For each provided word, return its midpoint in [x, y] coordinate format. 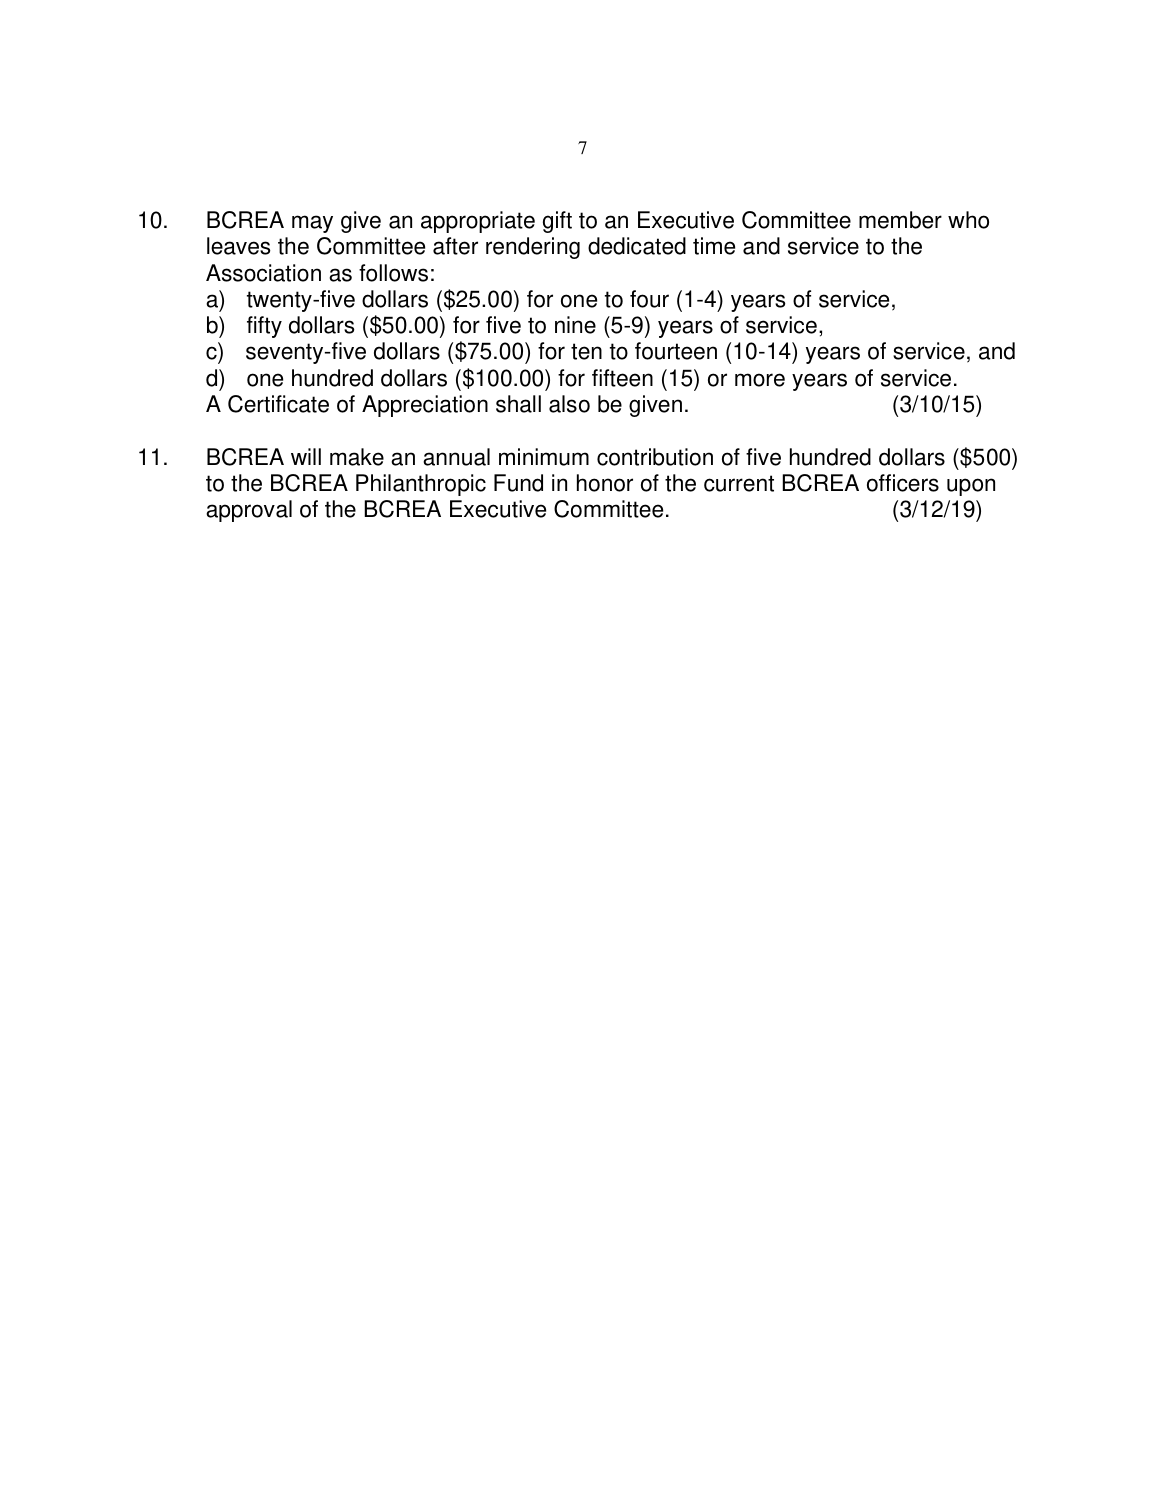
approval [249, 511]
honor [605, 483]
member [900, 220]
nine [575, 325]
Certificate [278, 404]
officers [903, 483]
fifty [264, 327]
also [569, 404]
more [760, 380]
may [312, 224]
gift [557, 222]
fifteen [622, 378]
